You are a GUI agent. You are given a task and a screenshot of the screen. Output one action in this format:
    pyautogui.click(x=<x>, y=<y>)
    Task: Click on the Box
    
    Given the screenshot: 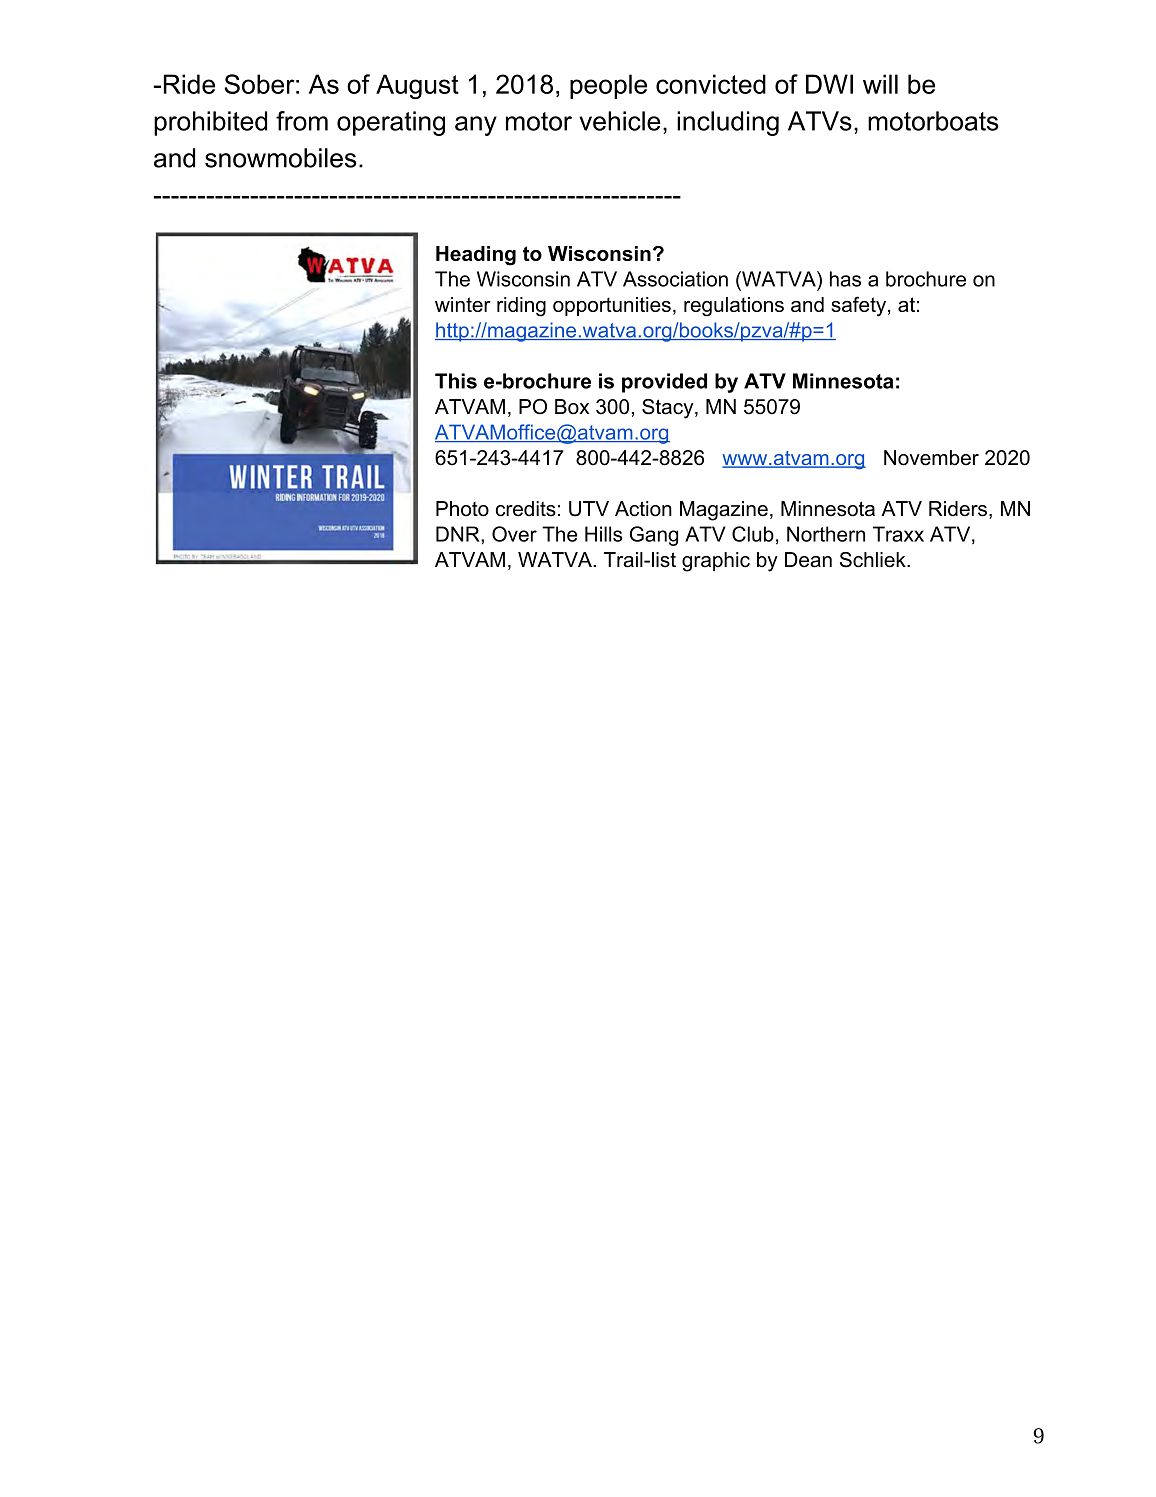 What is the action you would take?
    pyautogui.click(x=572, y=407)
